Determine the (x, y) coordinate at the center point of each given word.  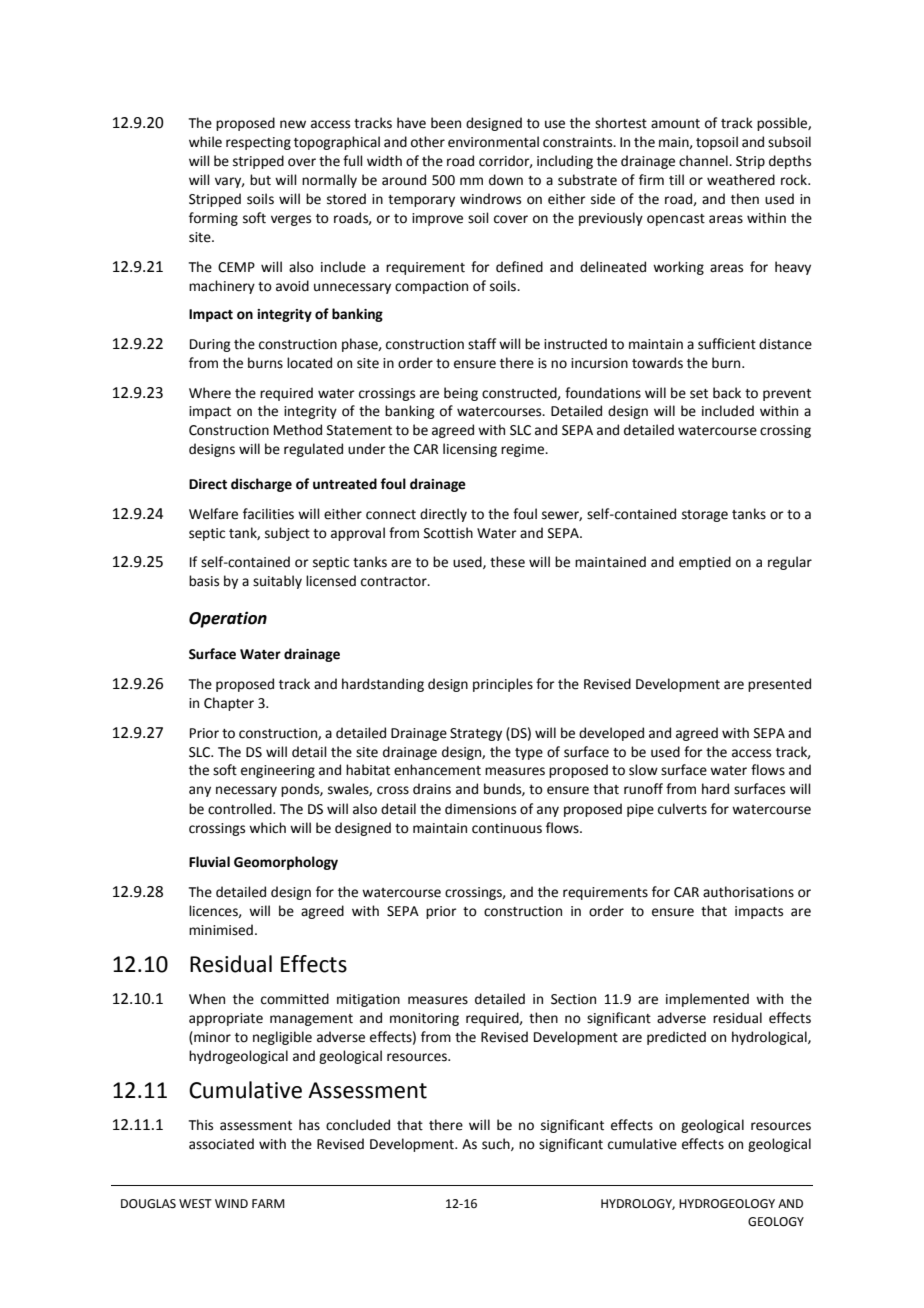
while (205, 142)
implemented (707, 1000)
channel (704, 161)
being (461, 394)
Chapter (229, 704)
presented (779, 685)
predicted (676, 1038)
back (727, 393)
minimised (221, 930)
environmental (493, 142)
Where (210, 393)
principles (503, 685)
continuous (507, 828)
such (497, 1144)
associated (221, 1144)
